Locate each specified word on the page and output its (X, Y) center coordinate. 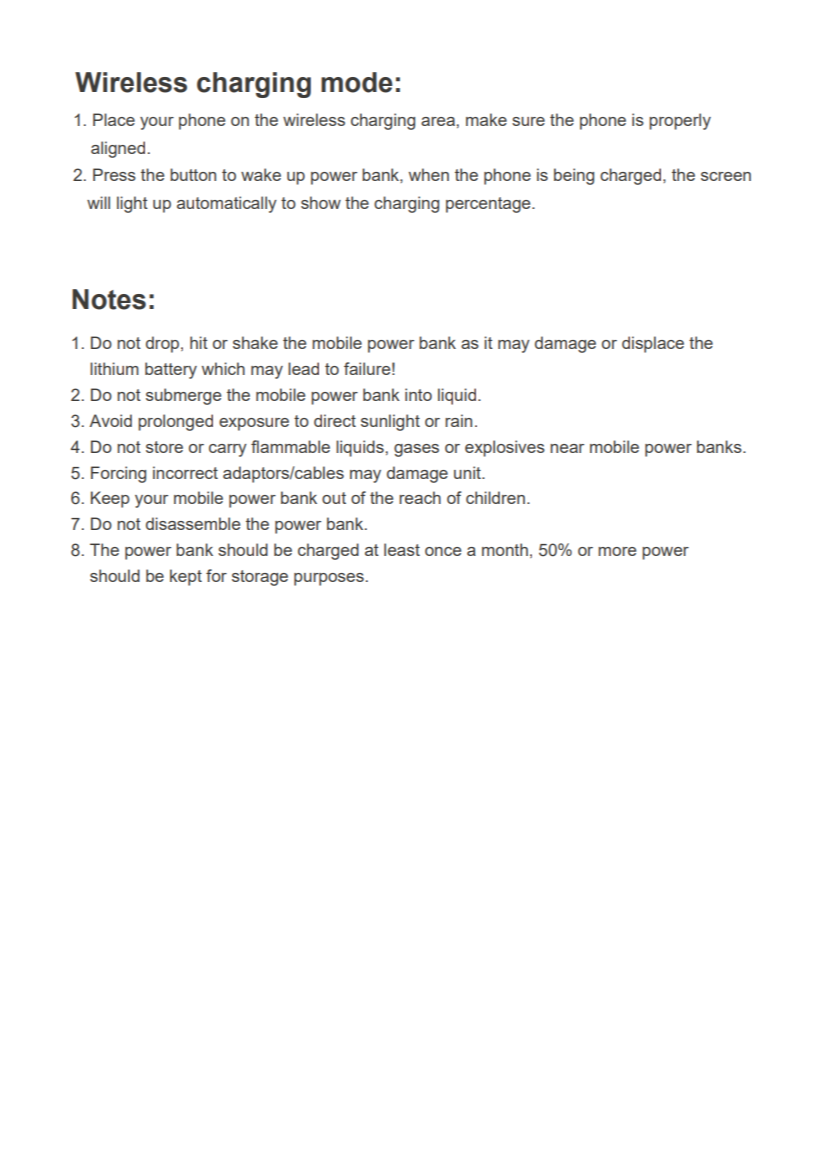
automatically (227, 204)
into (418, 394)
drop (164, 344)
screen (726, 176)
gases (416, 450)
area (438, 121)
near (567, 448)
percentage (489, 205)
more (617, 551)
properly (680, 121)
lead (303, 368)
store (164, 447)
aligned (118, 149)
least (402, 549)
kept (186, 577)
